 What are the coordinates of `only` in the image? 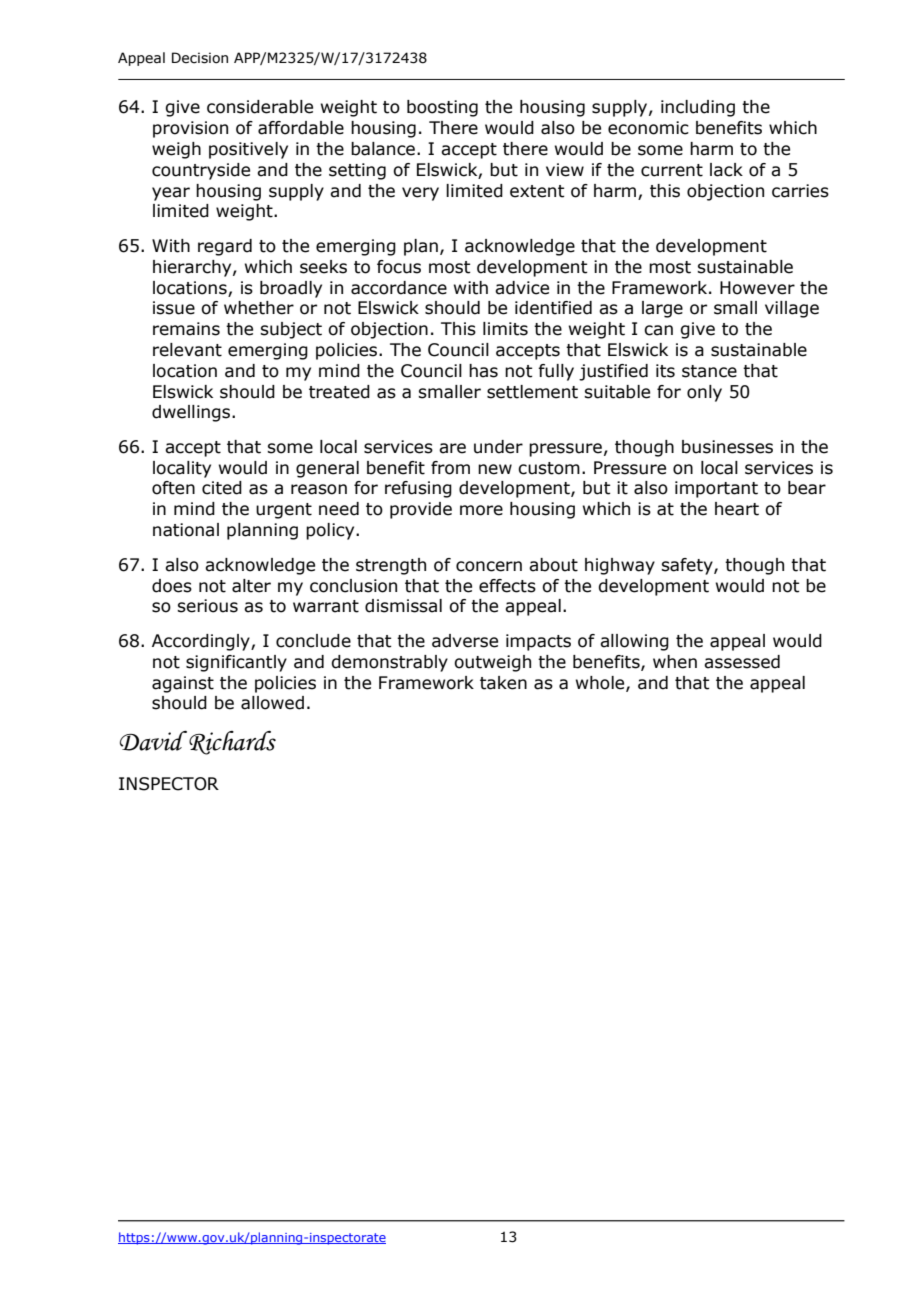 It's located at (704, 393).
